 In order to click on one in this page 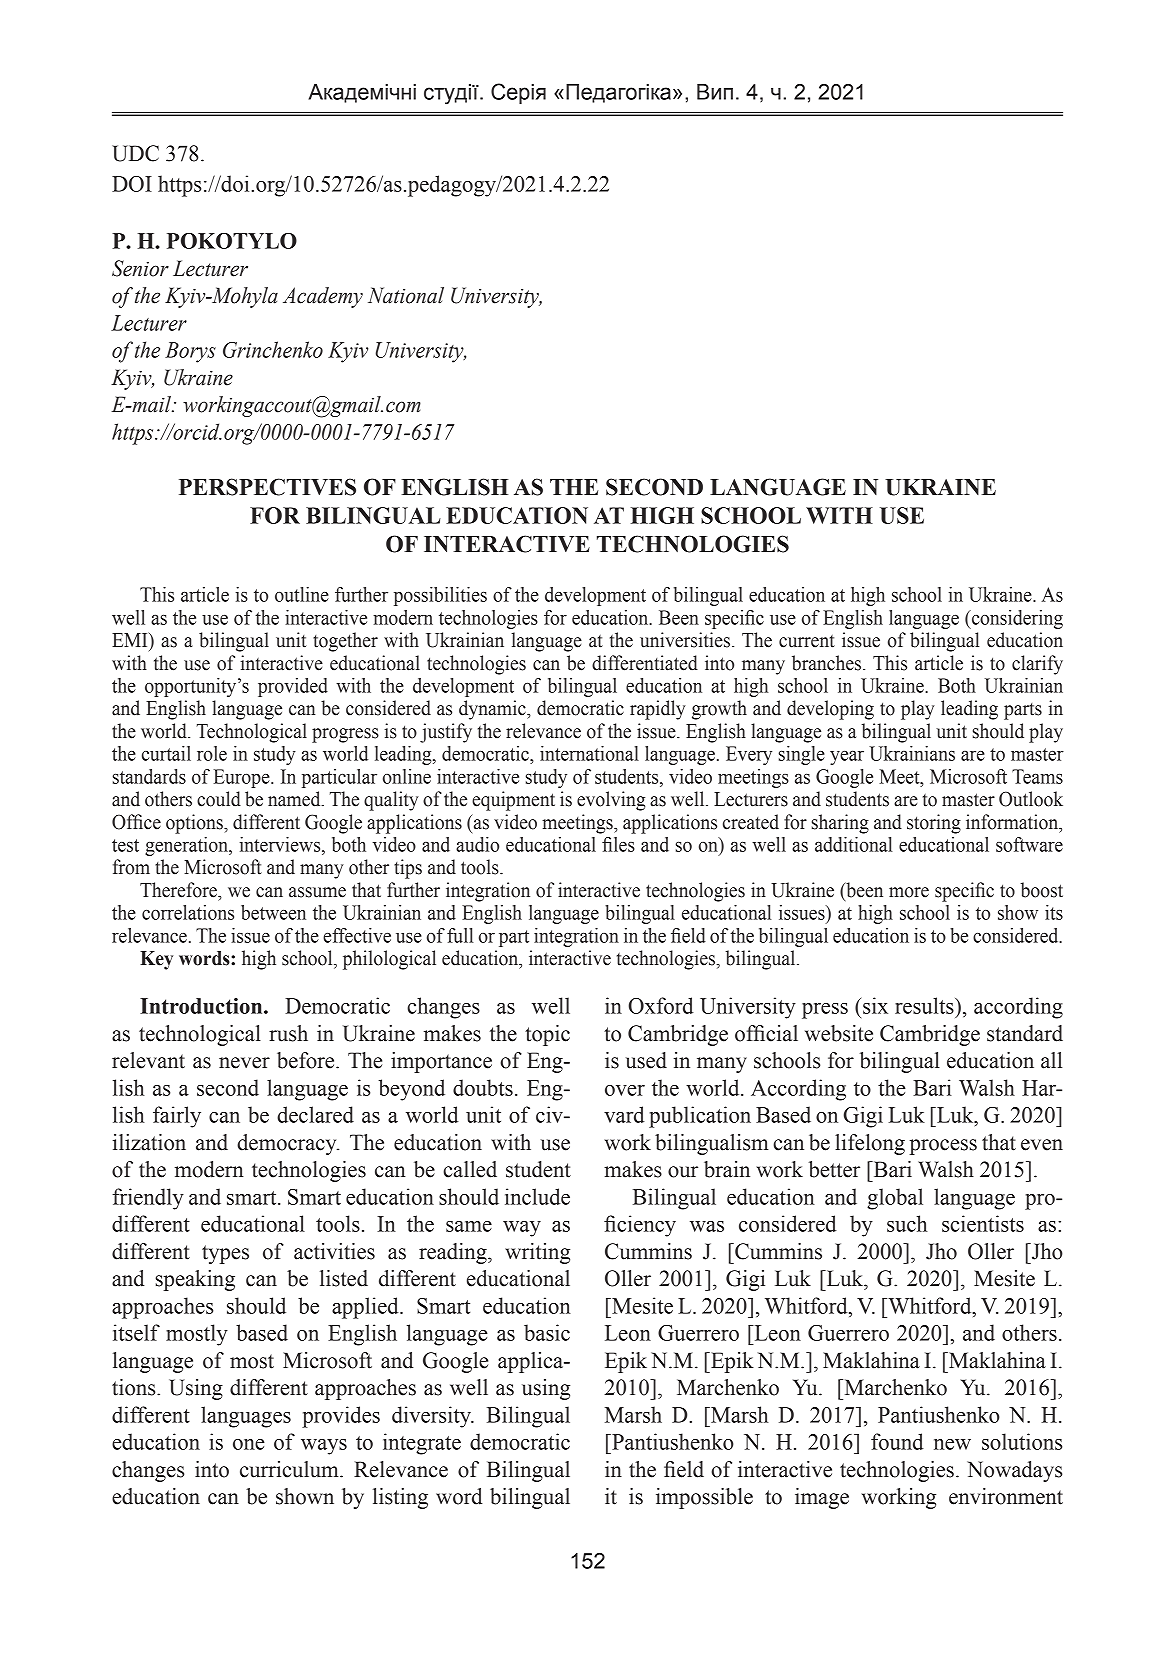, I will do `click(249, 1444)`.
